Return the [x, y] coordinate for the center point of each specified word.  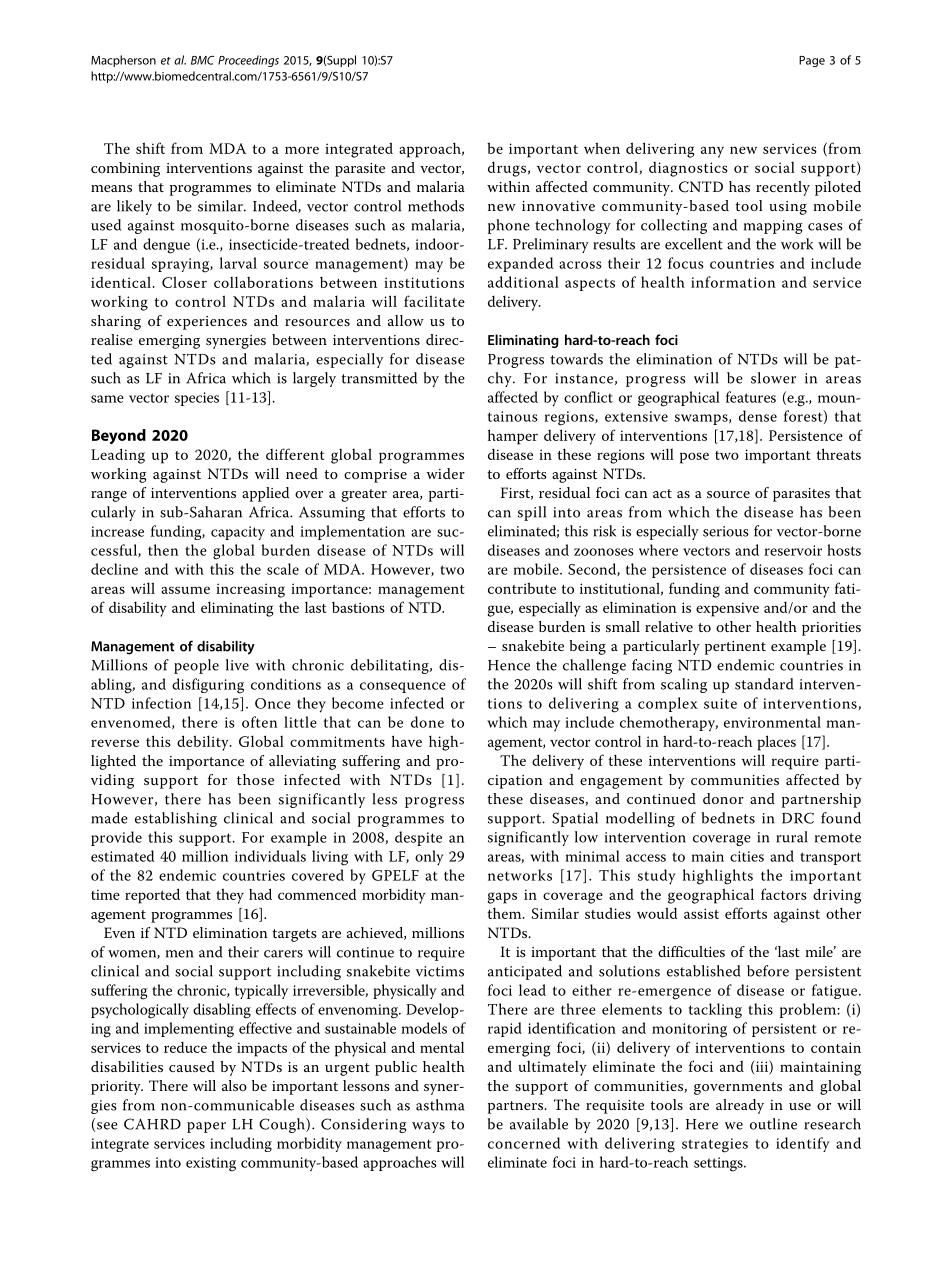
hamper [513, 437]
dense [758, 416]
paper [206, 1127]
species [197, 399]
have [407, 741]
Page [812, 61]
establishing [176, 819]
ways [428, 1127]
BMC [202, 60]
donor [723, 798]
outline [773, 1124]
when [602, 148]
